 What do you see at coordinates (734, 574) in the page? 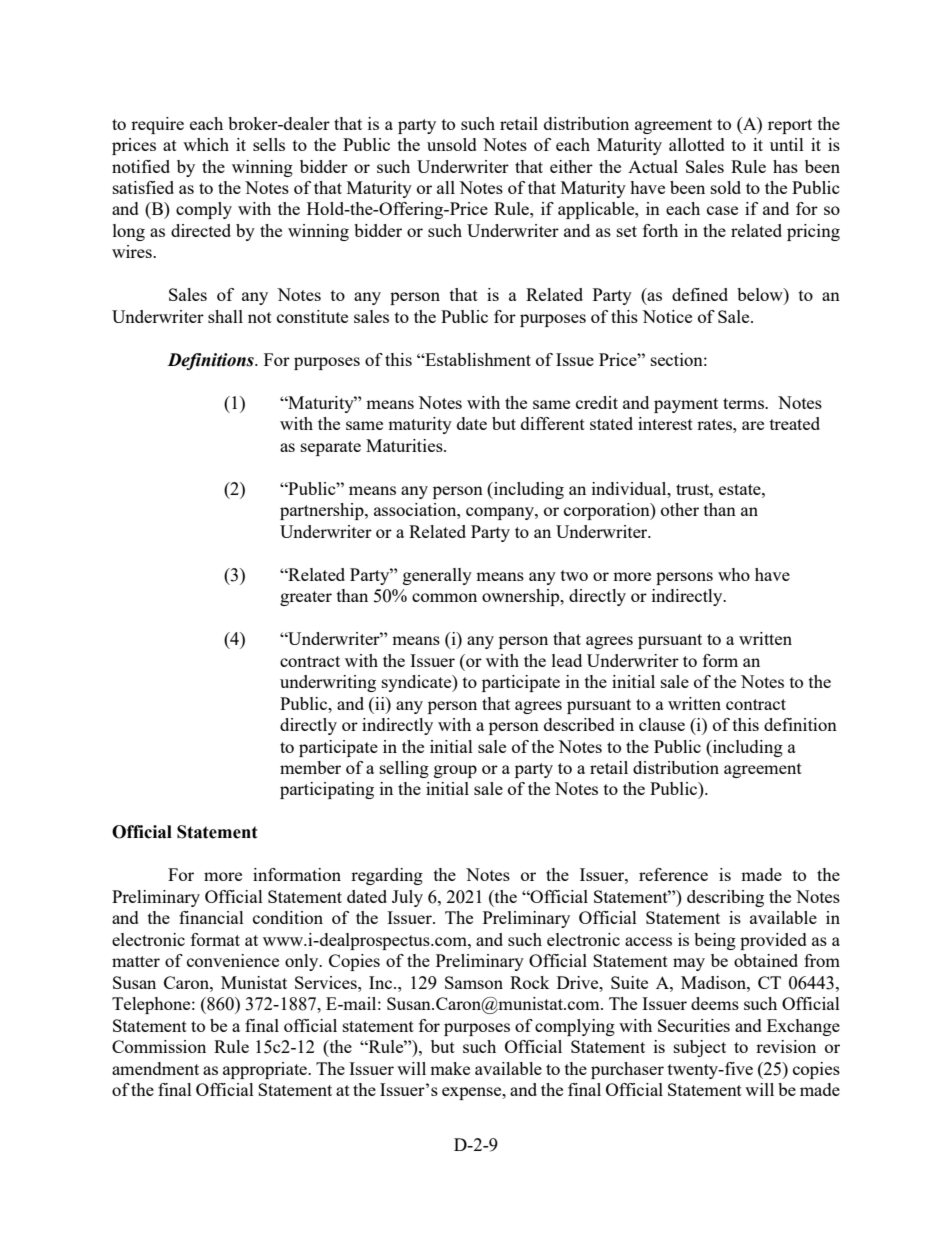
I see `who` at bounding box center [734, 574].
